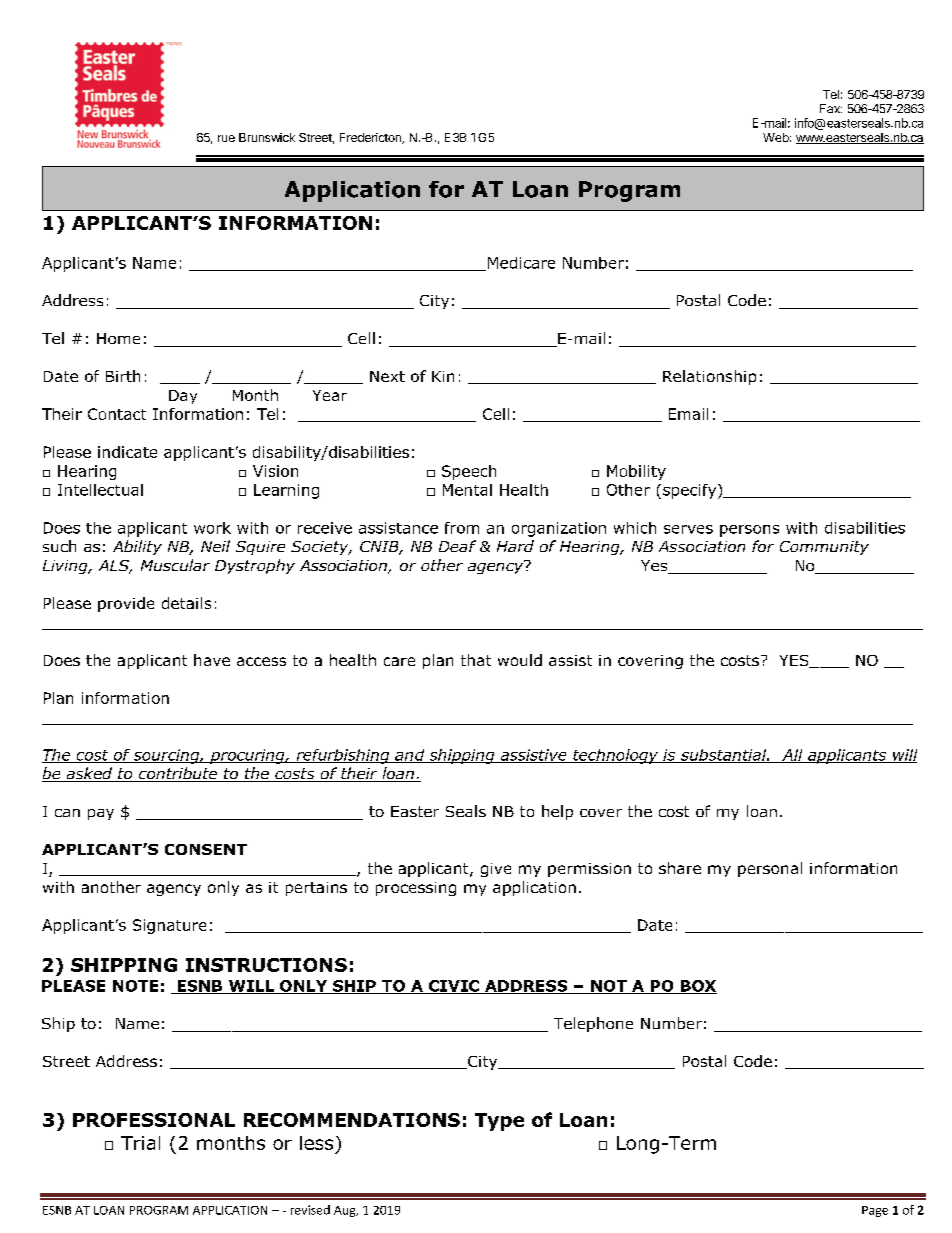 The image size is (952, 1233). What do you see at coordinates (792, 756) in the screenshot?
I see `All` at bounding box center [792, 756].
